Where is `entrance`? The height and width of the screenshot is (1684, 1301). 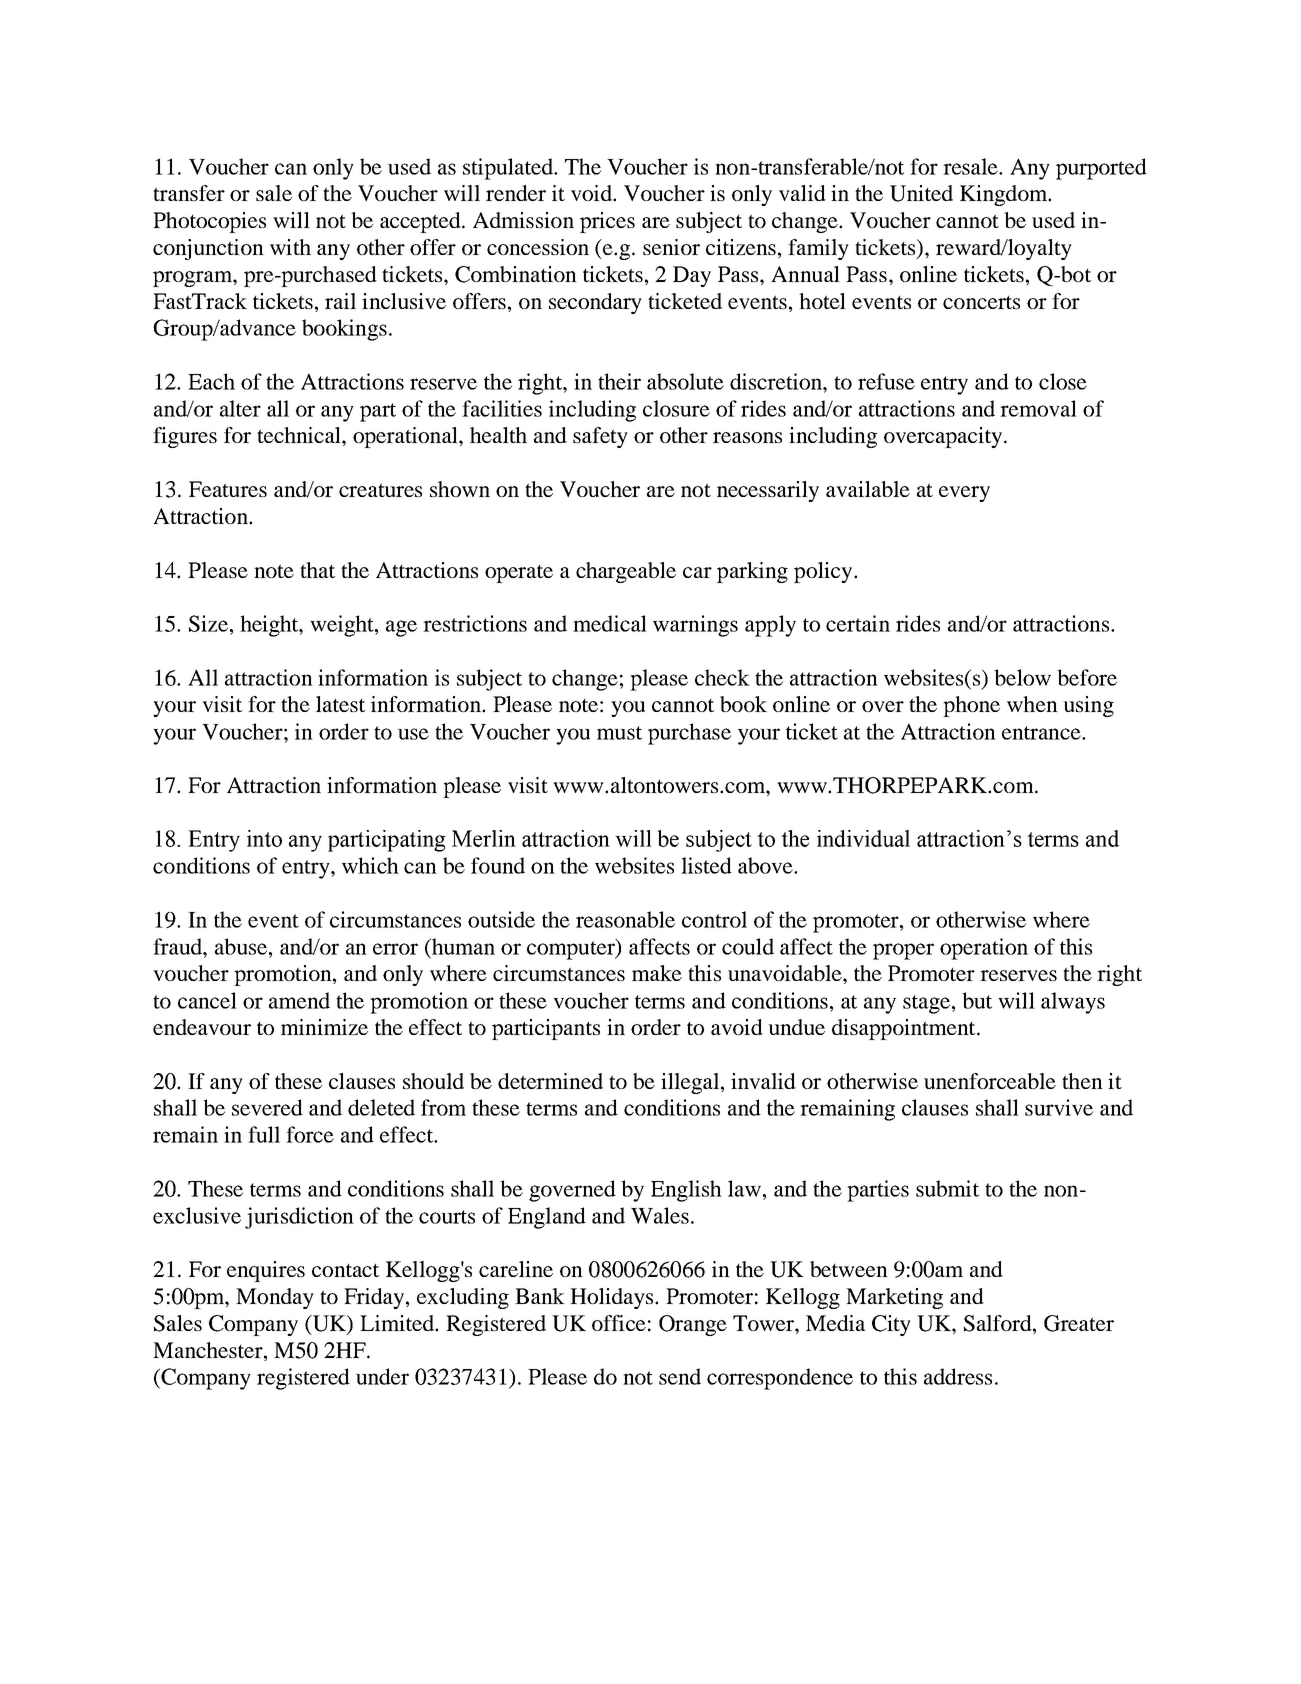
entrance is located at coordinates (1042, 733).
